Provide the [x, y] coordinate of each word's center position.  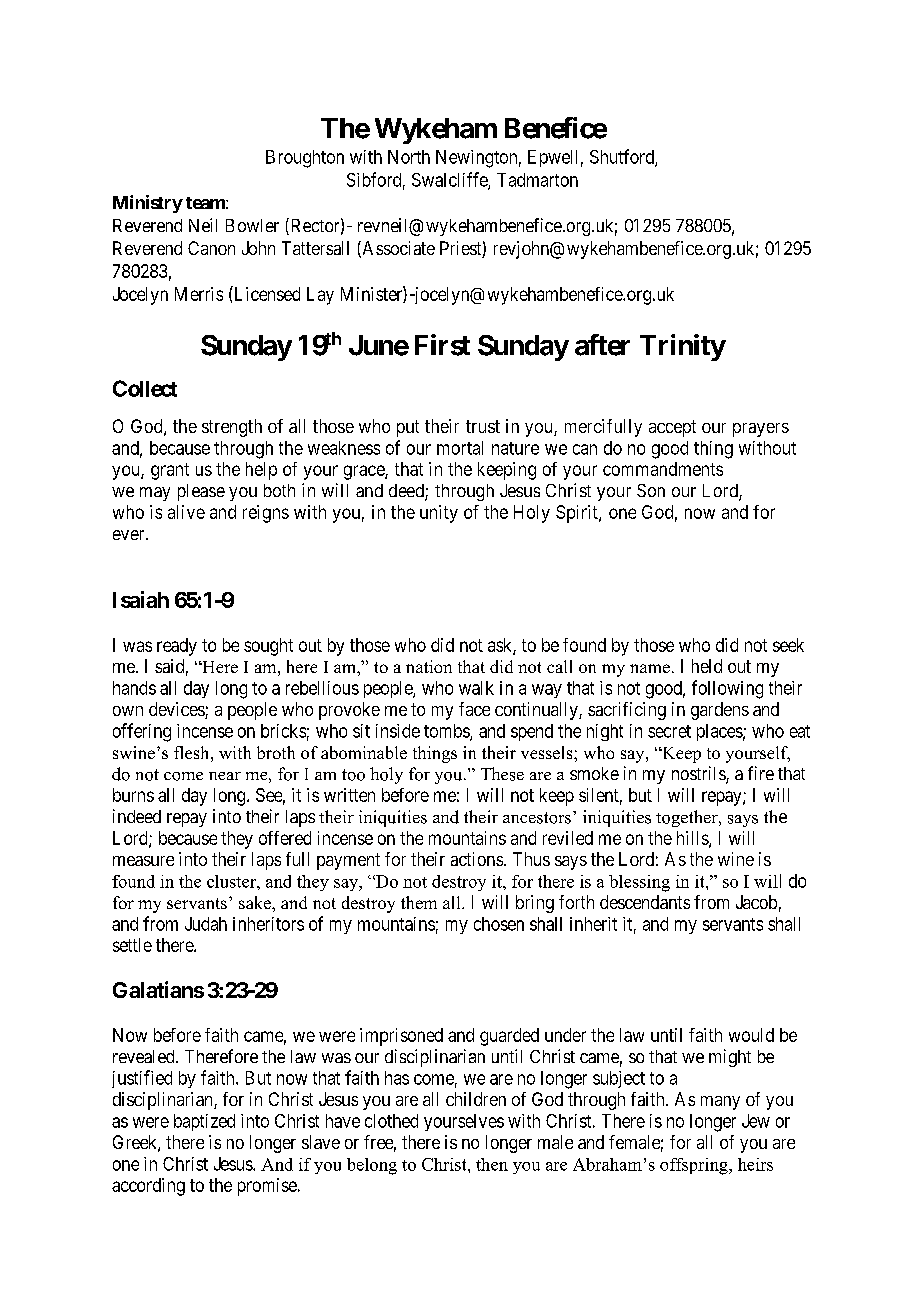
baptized [204, 1122]
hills [693, 839]
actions [477, 859]
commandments [663, 469]
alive [186, 512]
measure [143, 861]
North [409, 157]
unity [439, 514]
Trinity [683, 347]
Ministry [148, 204]
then [492, 1164]
